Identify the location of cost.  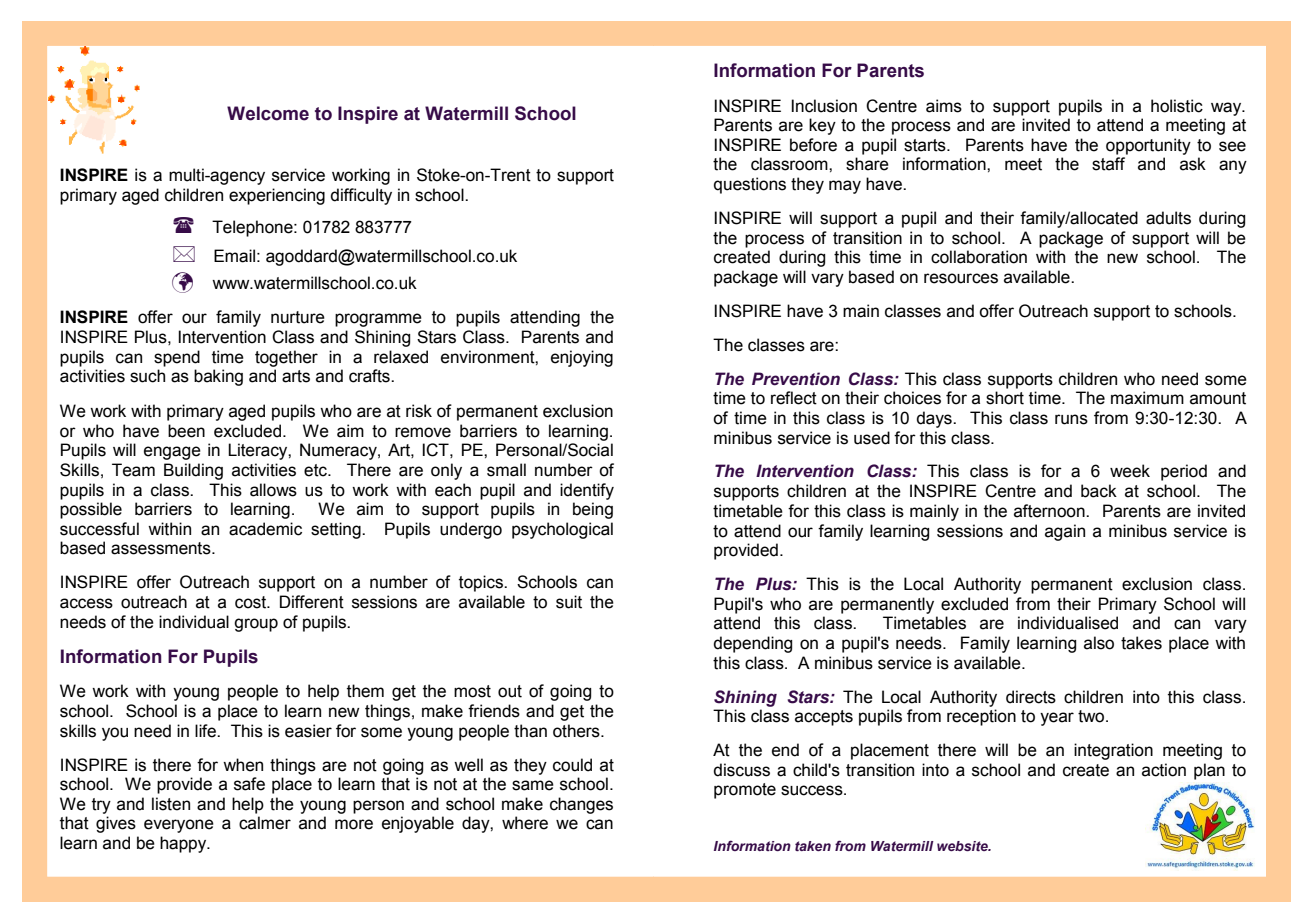
(252, 602).
